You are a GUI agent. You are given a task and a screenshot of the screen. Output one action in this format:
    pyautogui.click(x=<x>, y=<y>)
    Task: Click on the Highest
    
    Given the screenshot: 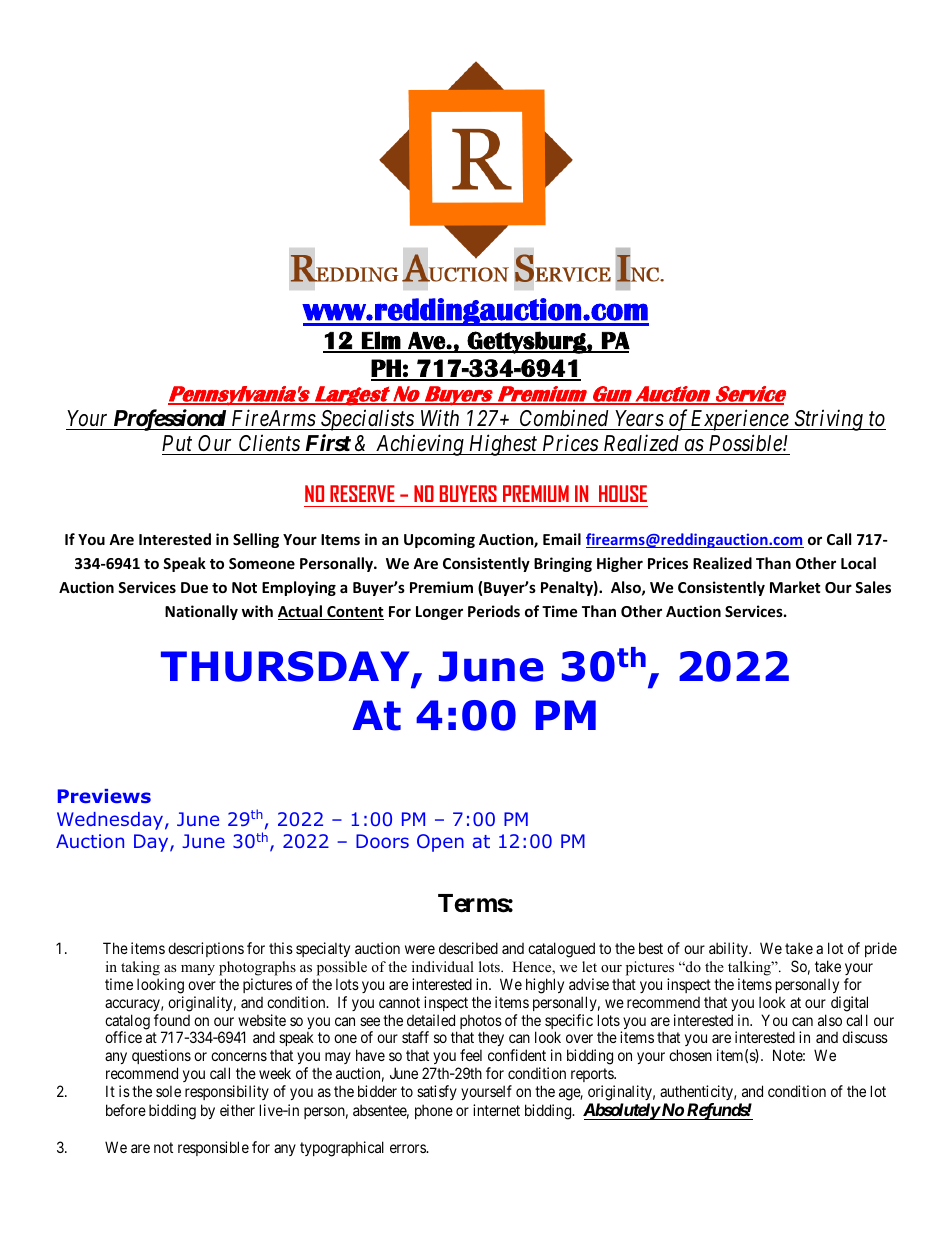 What is the action you would take?
    pyautogui.click(x=503, y=445)
